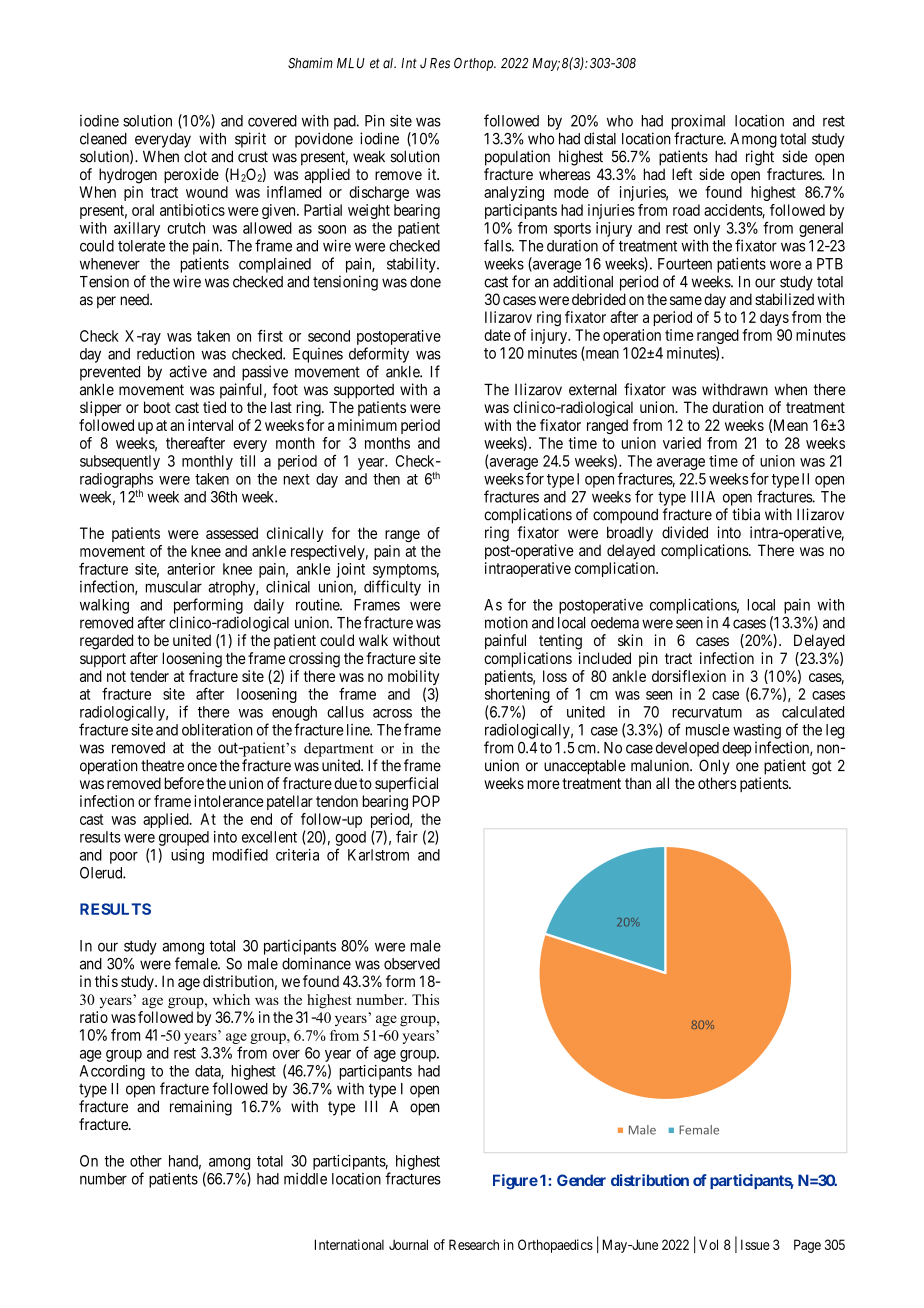 Image resolution: width=924 pixels, height=1308 pixels. I want to click on IIIA, so click(703, 497).
